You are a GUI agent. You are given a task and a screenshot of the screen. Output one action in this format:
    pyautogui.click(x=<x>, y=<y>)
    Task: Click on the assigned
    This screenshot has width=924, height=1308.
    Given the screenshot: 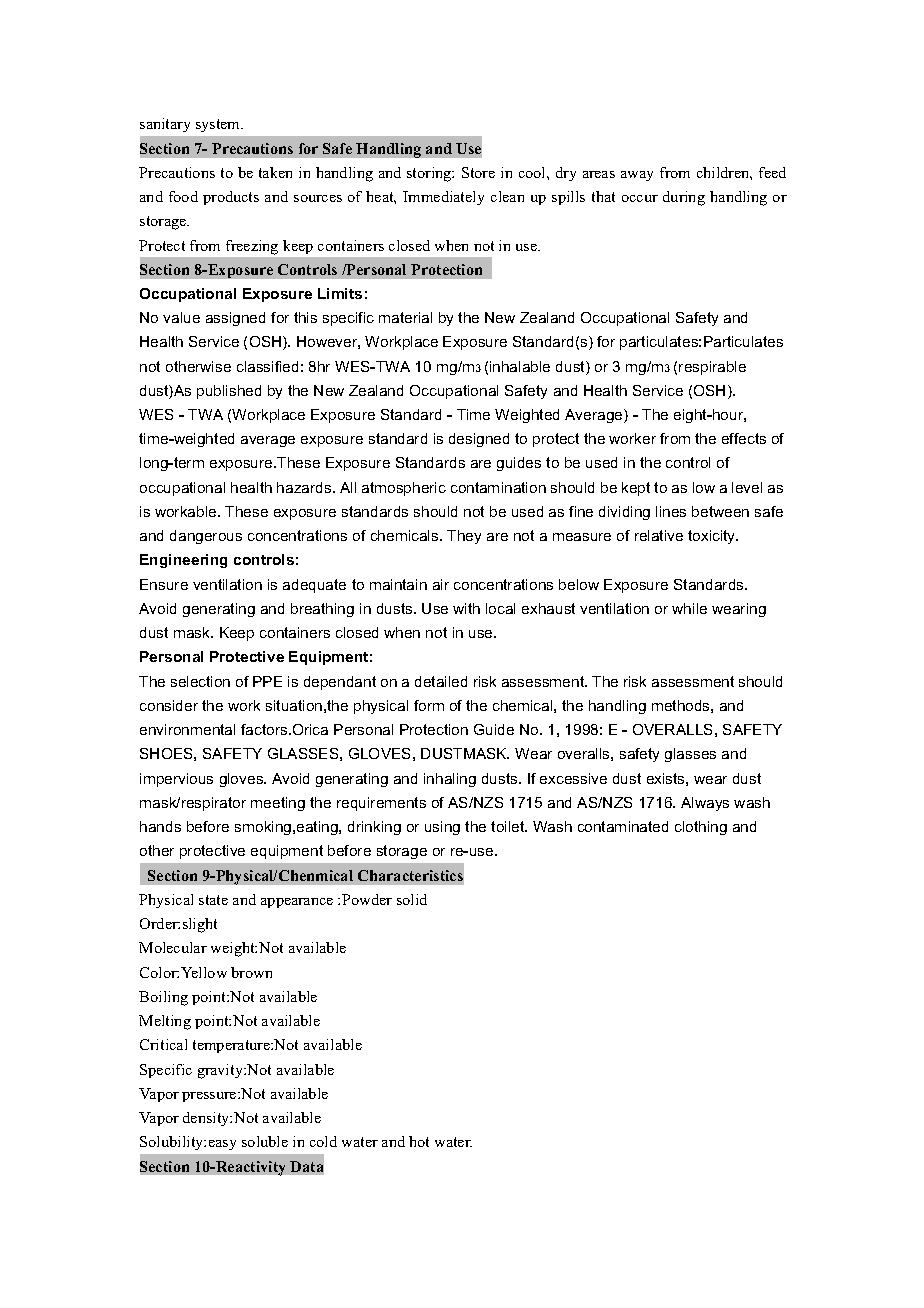 What is the action you would take?
    pyautogui.click(x=235, y=319)
